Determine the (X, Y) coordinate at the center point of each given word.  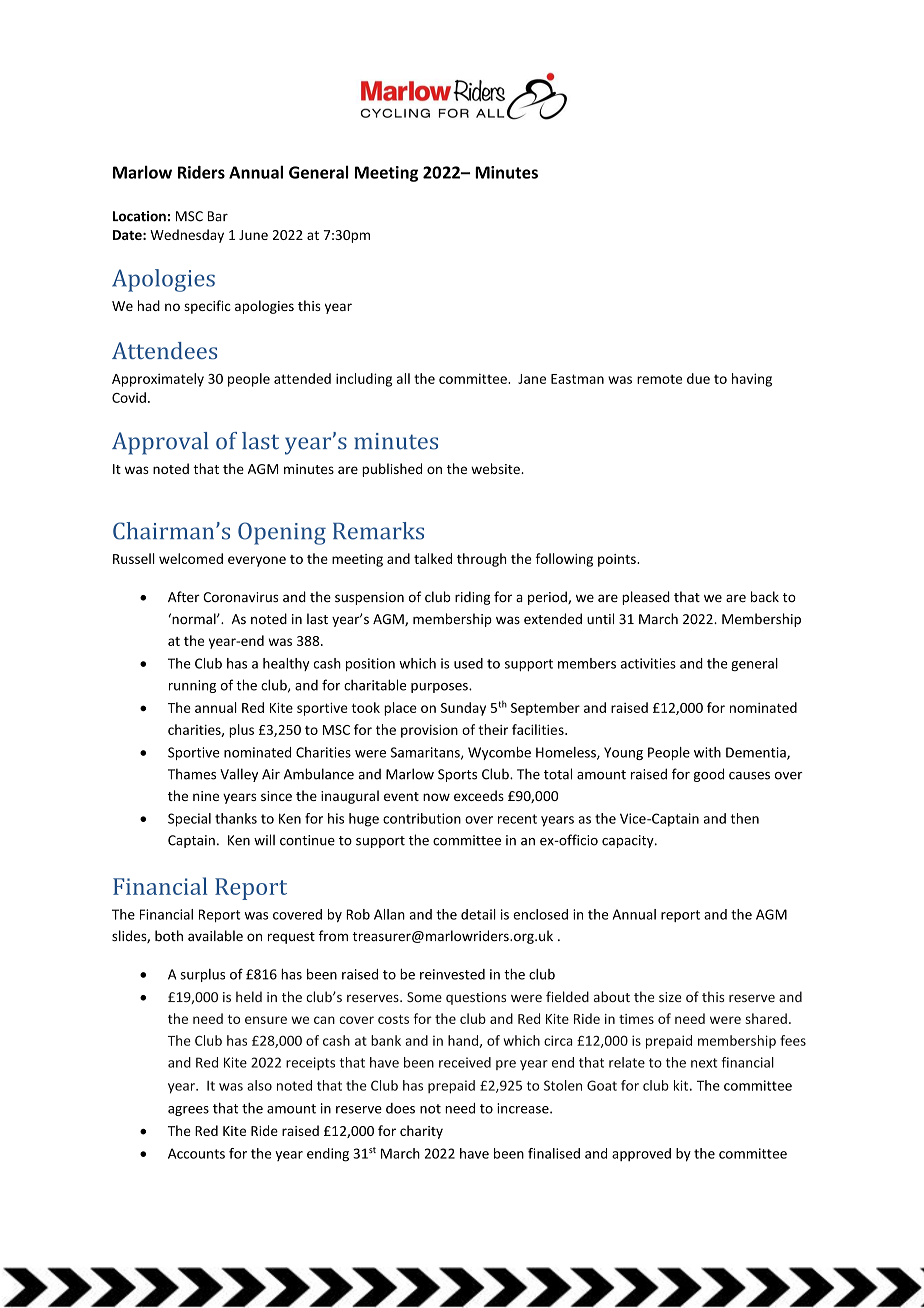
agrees (188, 1111)
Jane (532, 379)
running (192, 686)
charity (421, 1132)
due (698, 378)
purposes (440, 688)
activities (648, 663)
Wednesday (187, 236)
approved (641, 1154)
